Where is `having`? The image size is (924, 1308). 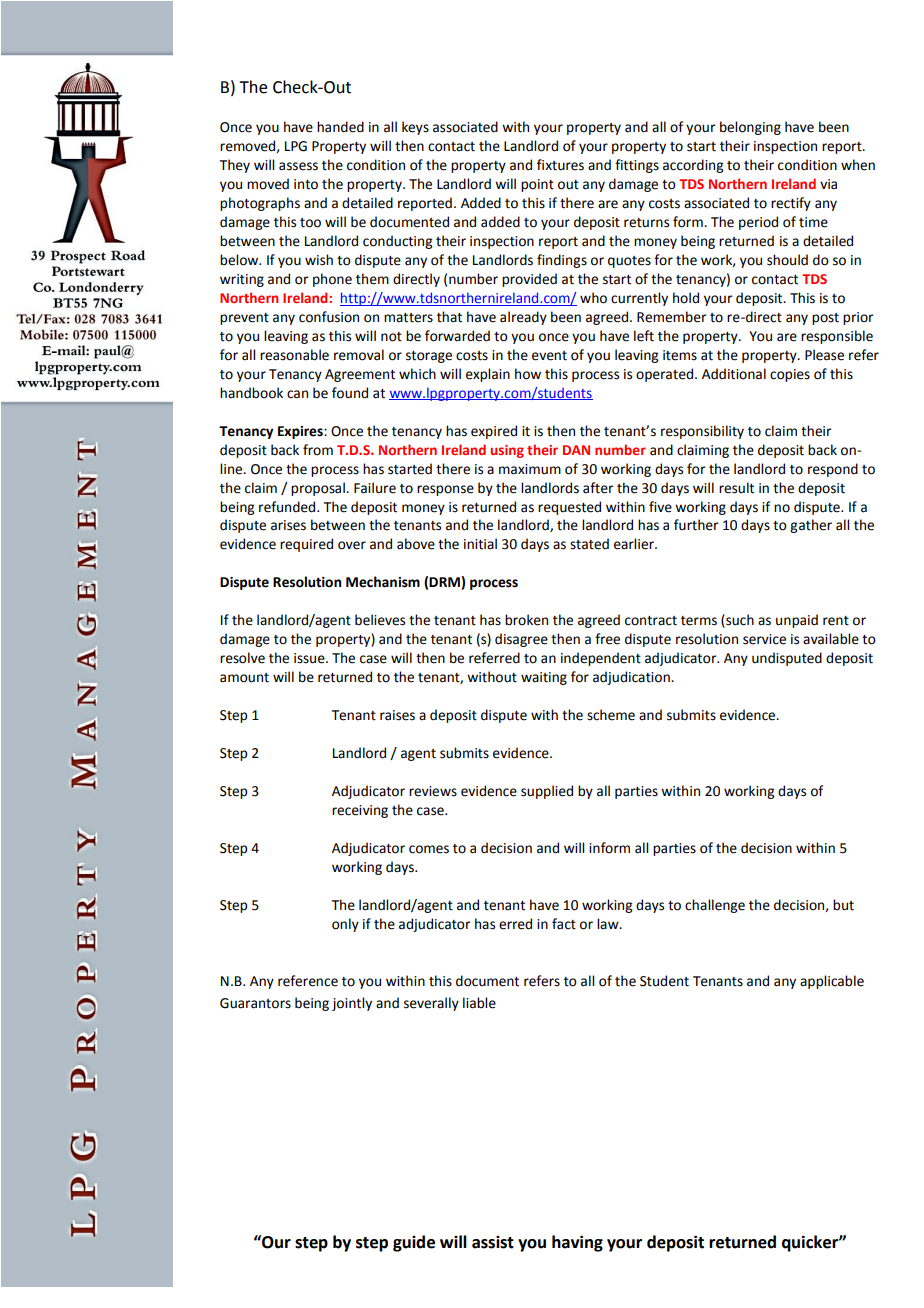
having is located at coordinates (577, 1243).
